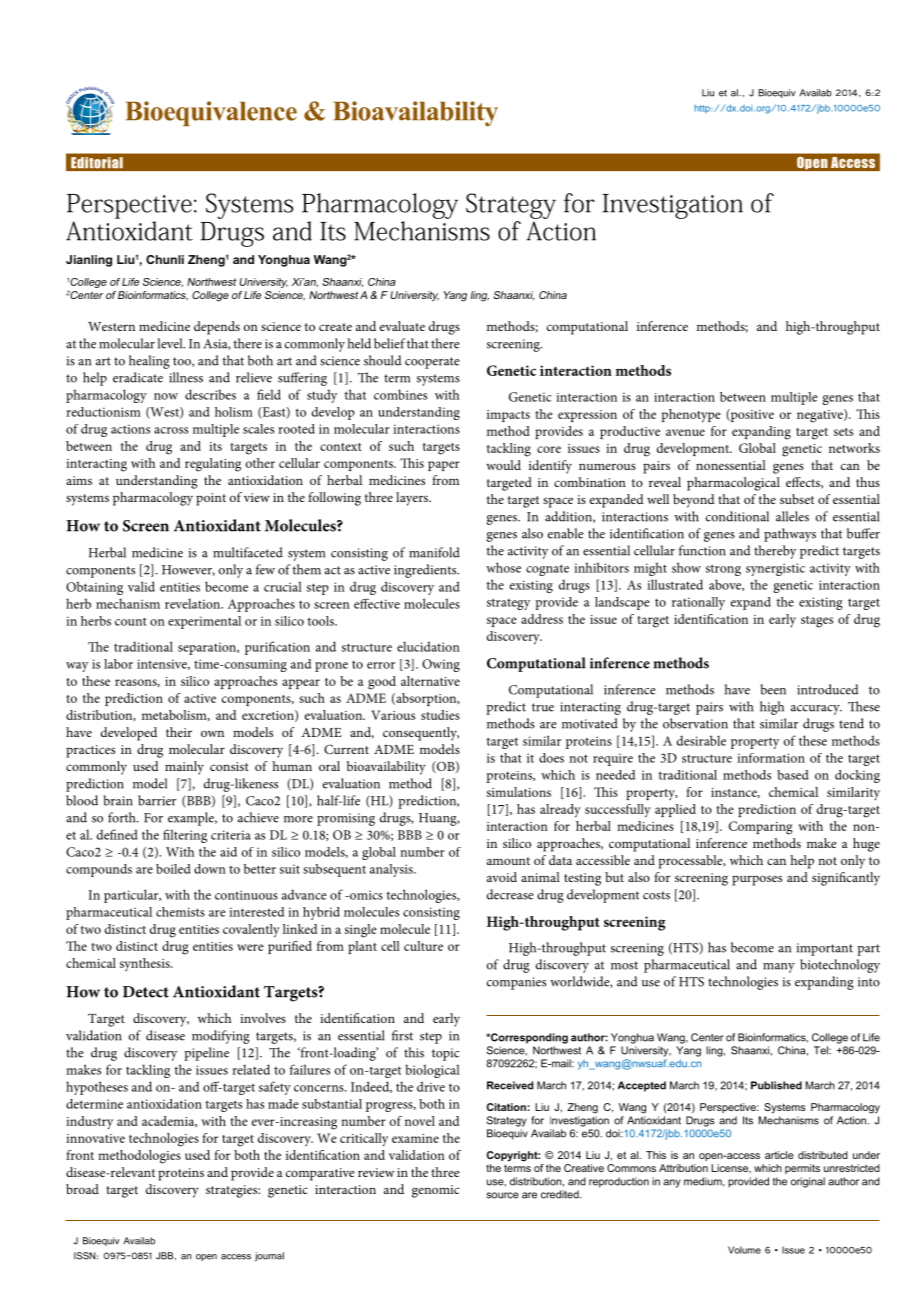 Image resolution: width=924 pixels, height=1308 pixels. Describe the element at coordinates (171, 343) in the page. I see `level` at that location.
